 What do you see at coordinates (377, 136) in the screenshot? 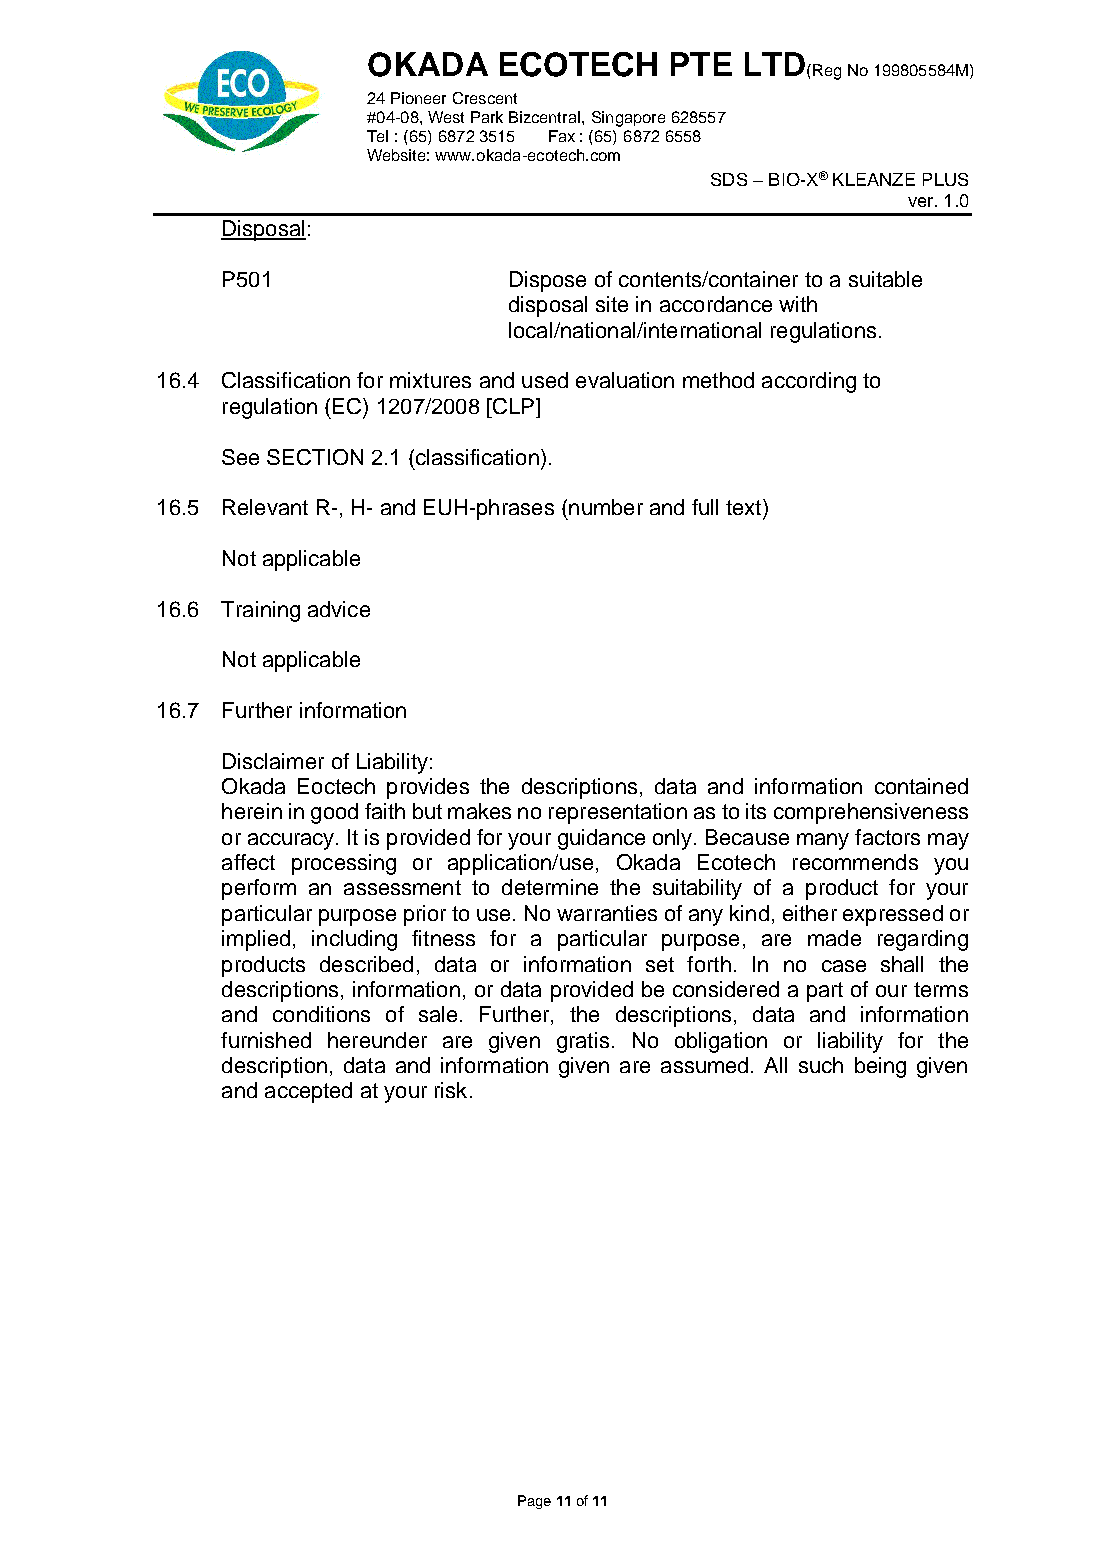
I see `Tel` at bounding box center [377, 136].
